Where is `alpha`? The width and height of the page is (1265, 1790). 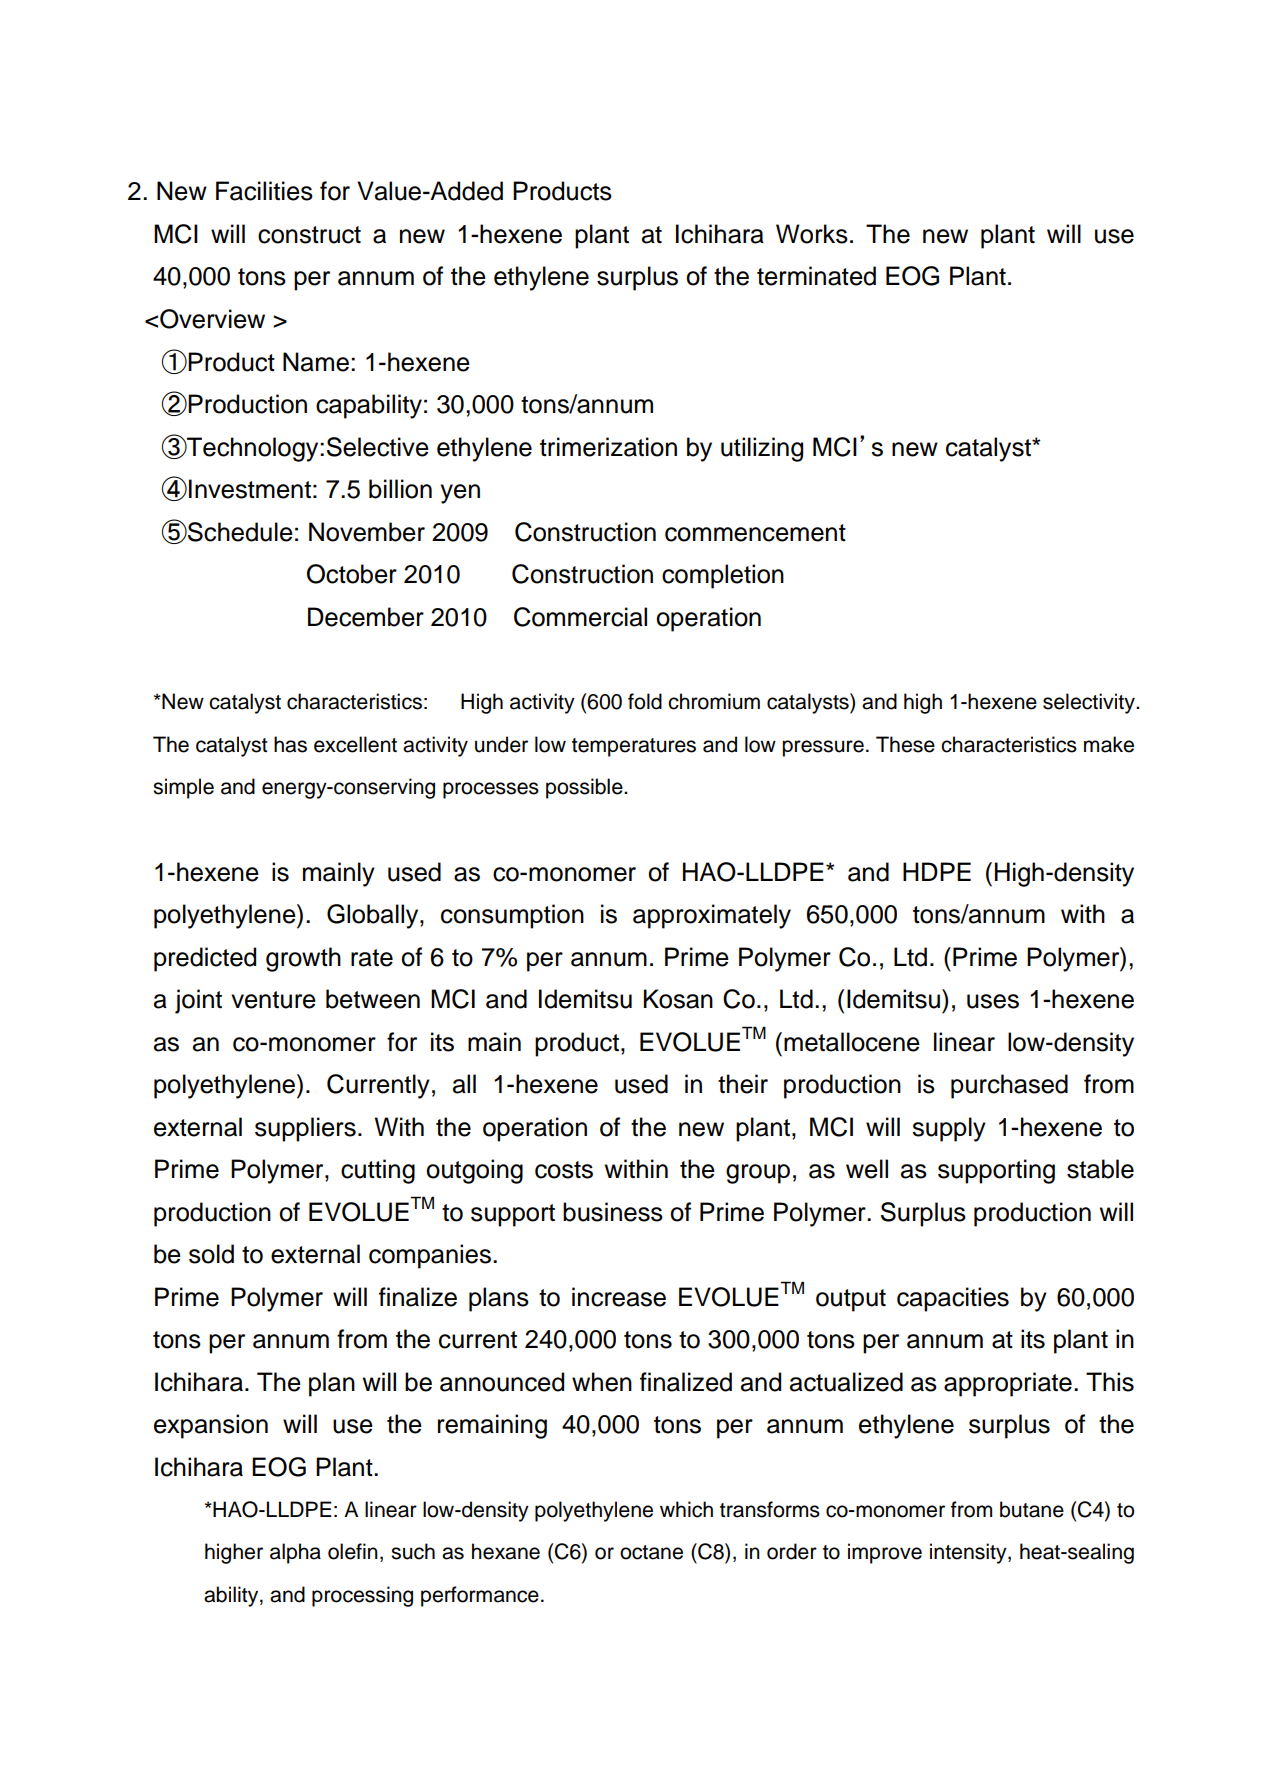
alpha is located at coordinates (295, 1553).
